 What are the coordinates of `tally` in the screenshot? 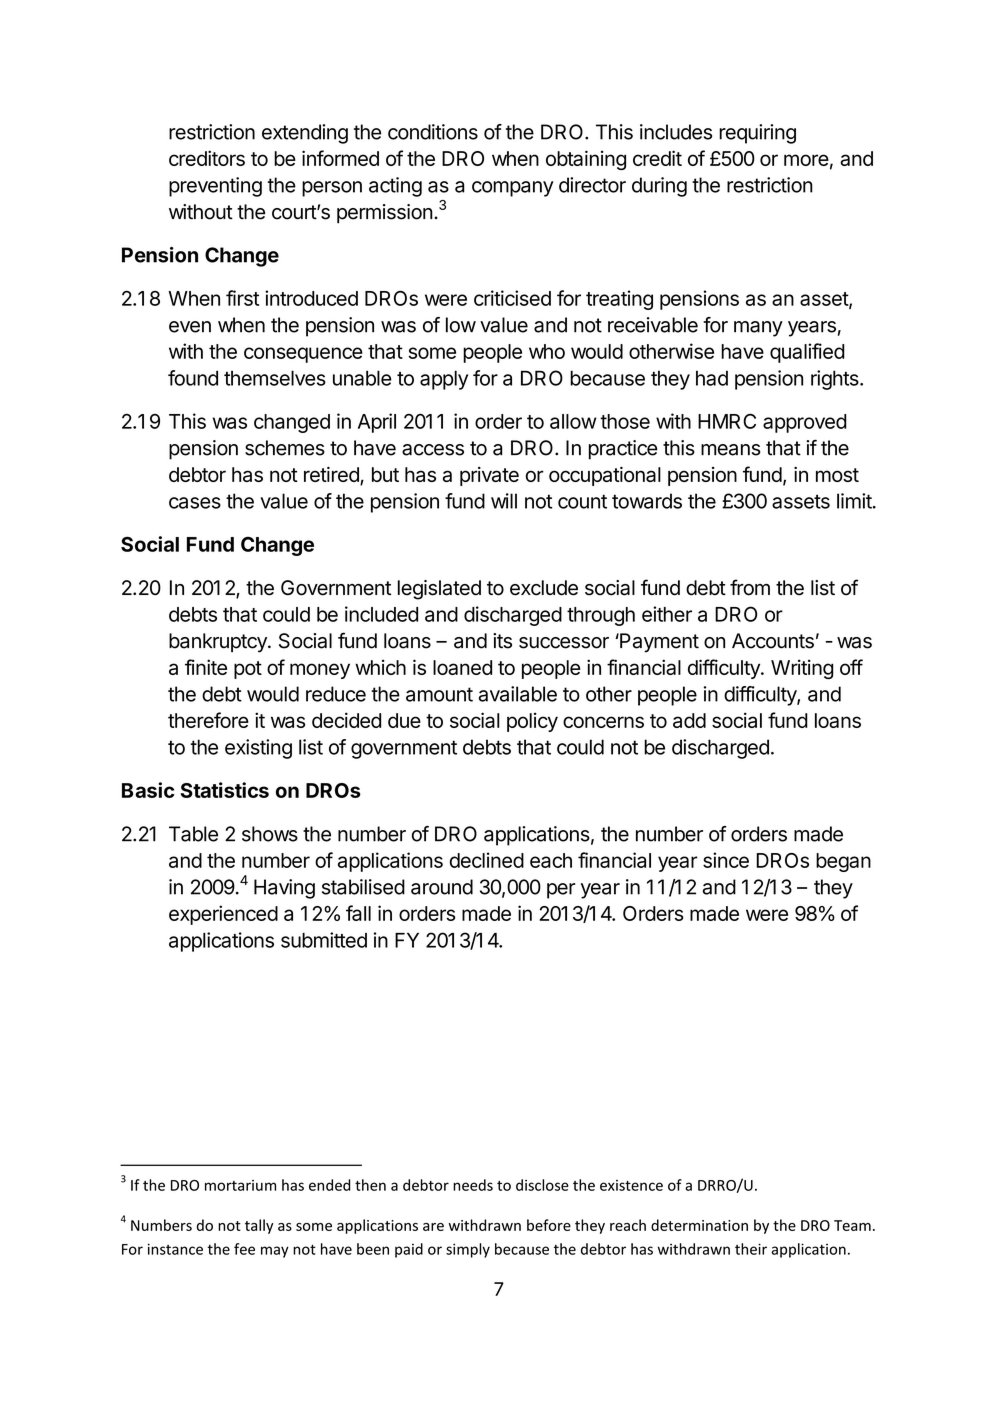 It's located at (259, 1226).
